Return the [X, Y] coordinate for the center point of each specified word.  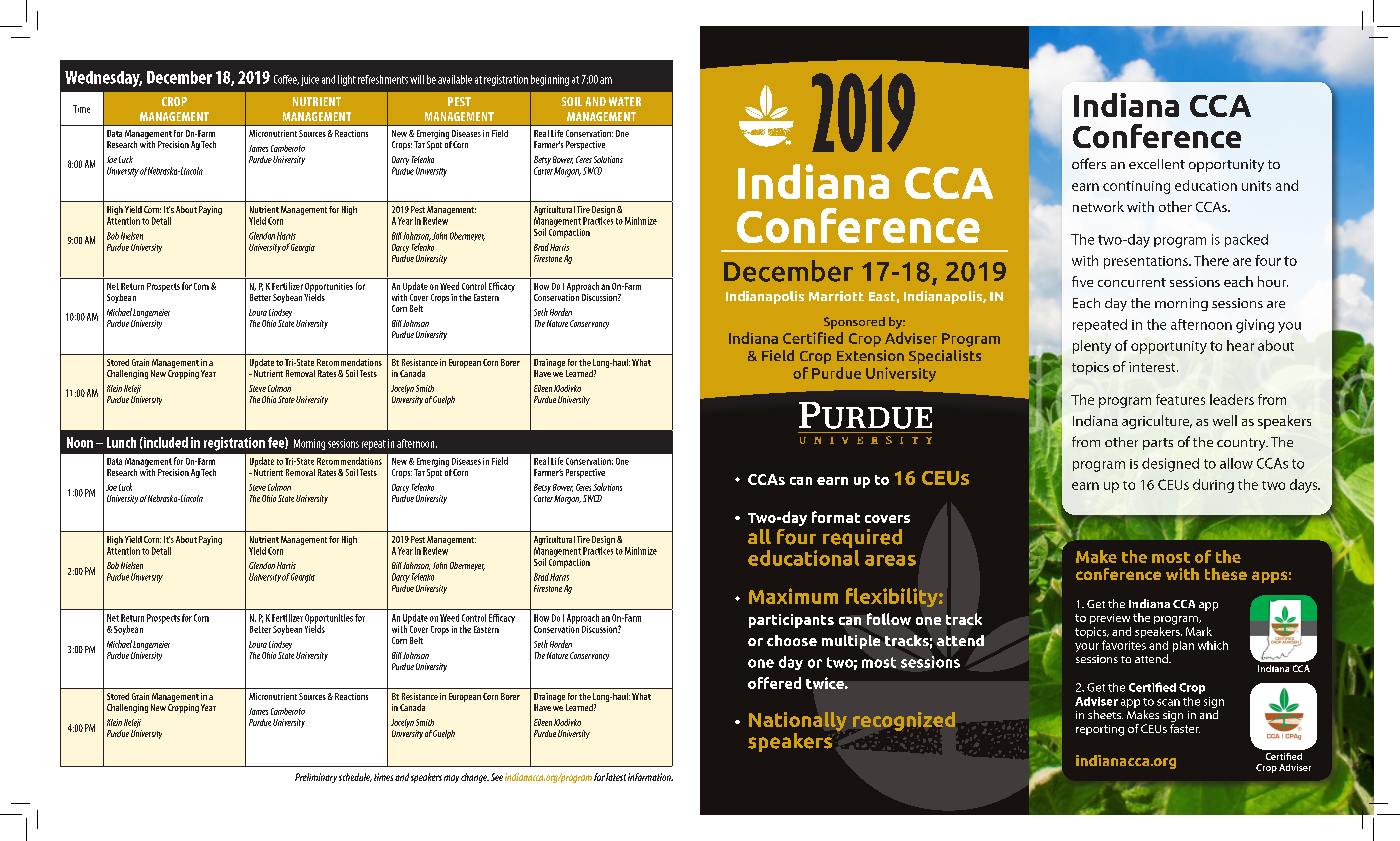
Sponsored [854, 323]
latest [616, 777]
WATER [625, 101]
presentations [1147, 262]
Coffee [286, 80]
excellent [1157, 164]
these [1226, 574]
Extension [870, 355]
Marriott [836, 296]
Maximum [793, 596]
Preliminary [316, 778]
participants [791, 621]
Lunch [121, 442]
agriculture [1157, 422]
